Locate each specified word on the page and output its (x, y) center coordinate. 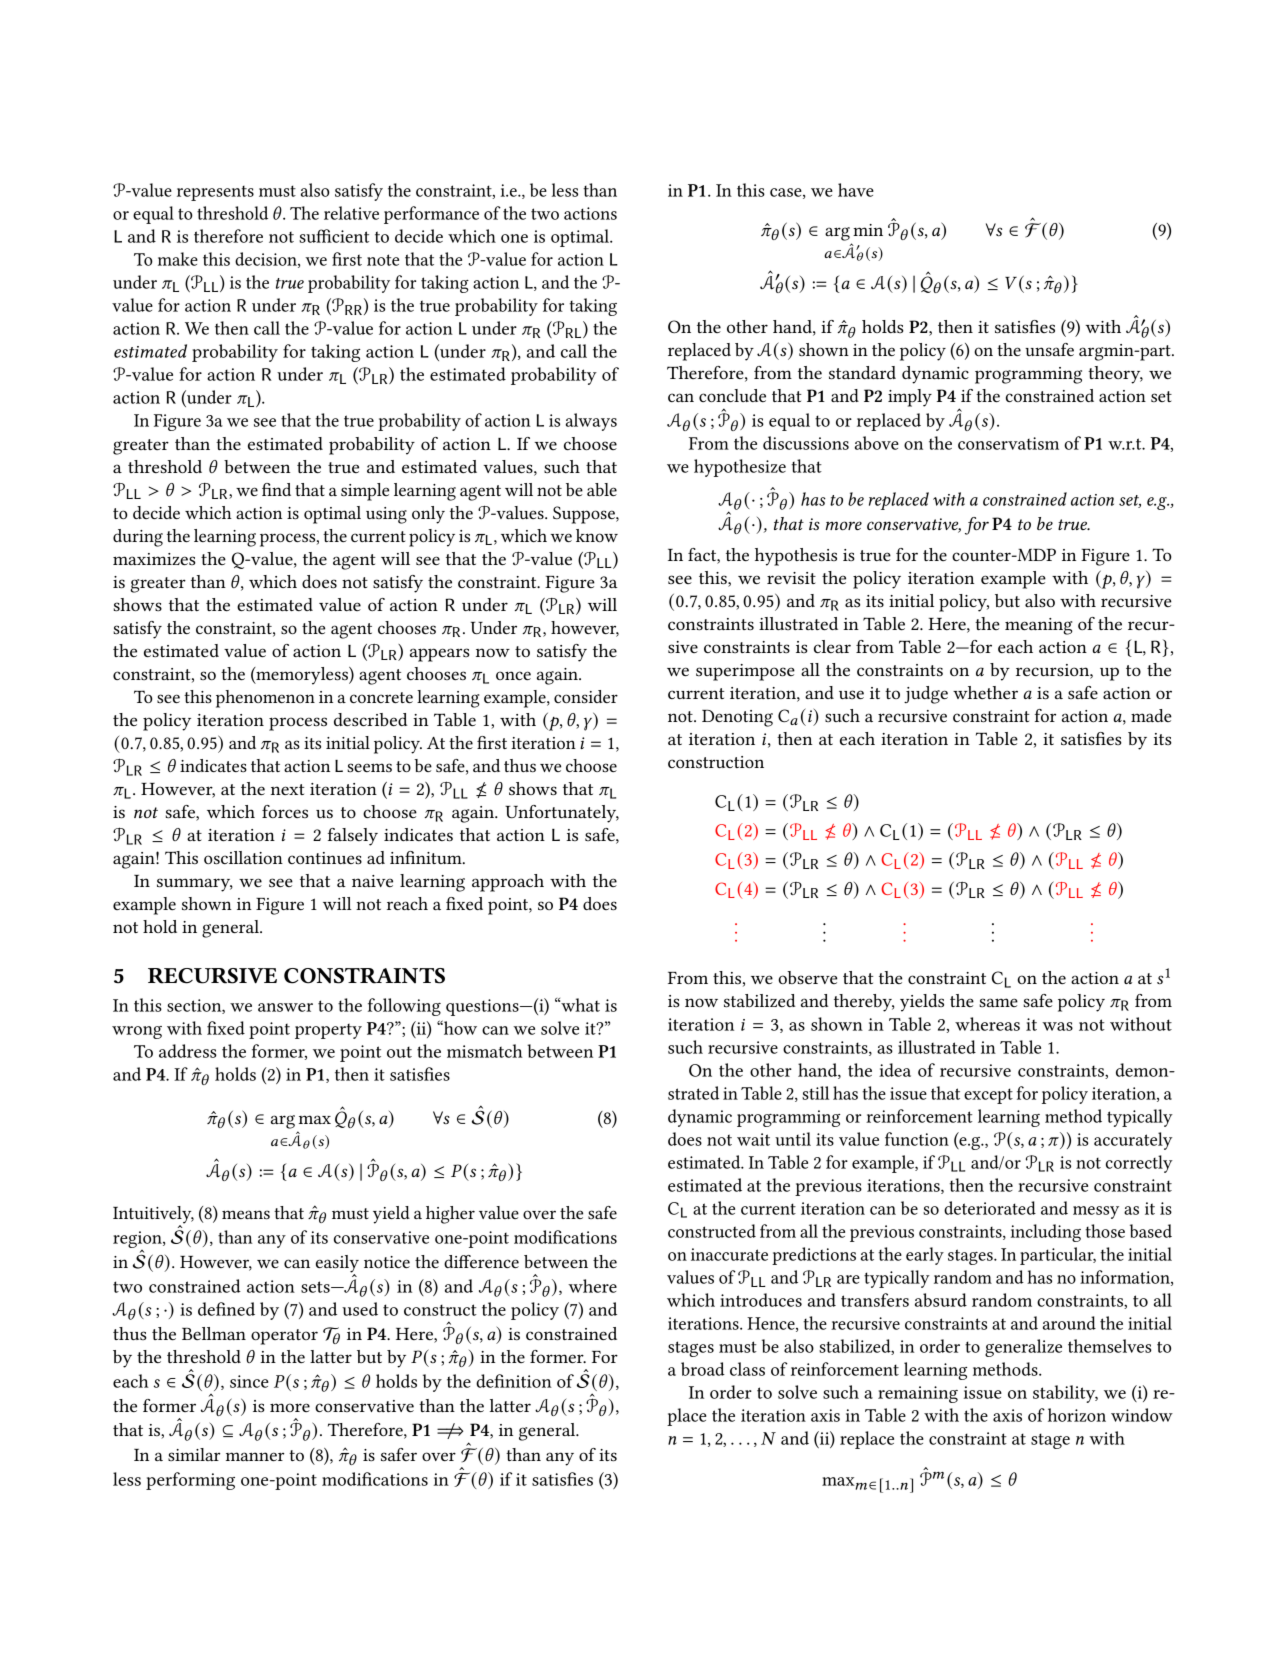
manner (255, 1456)
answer (285, 1007)
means (246, 1215)
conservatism (1008, 443)
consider (586, 697)
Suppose (585, 515)
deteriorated (990, 1208)
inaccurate (729, 1254)
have (856, 190)
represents (215, 193)
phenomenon (265, 699)
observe (808, 977)
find (276, 489)
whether (985, 692)
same (998, 1002)
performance (431, 215)
